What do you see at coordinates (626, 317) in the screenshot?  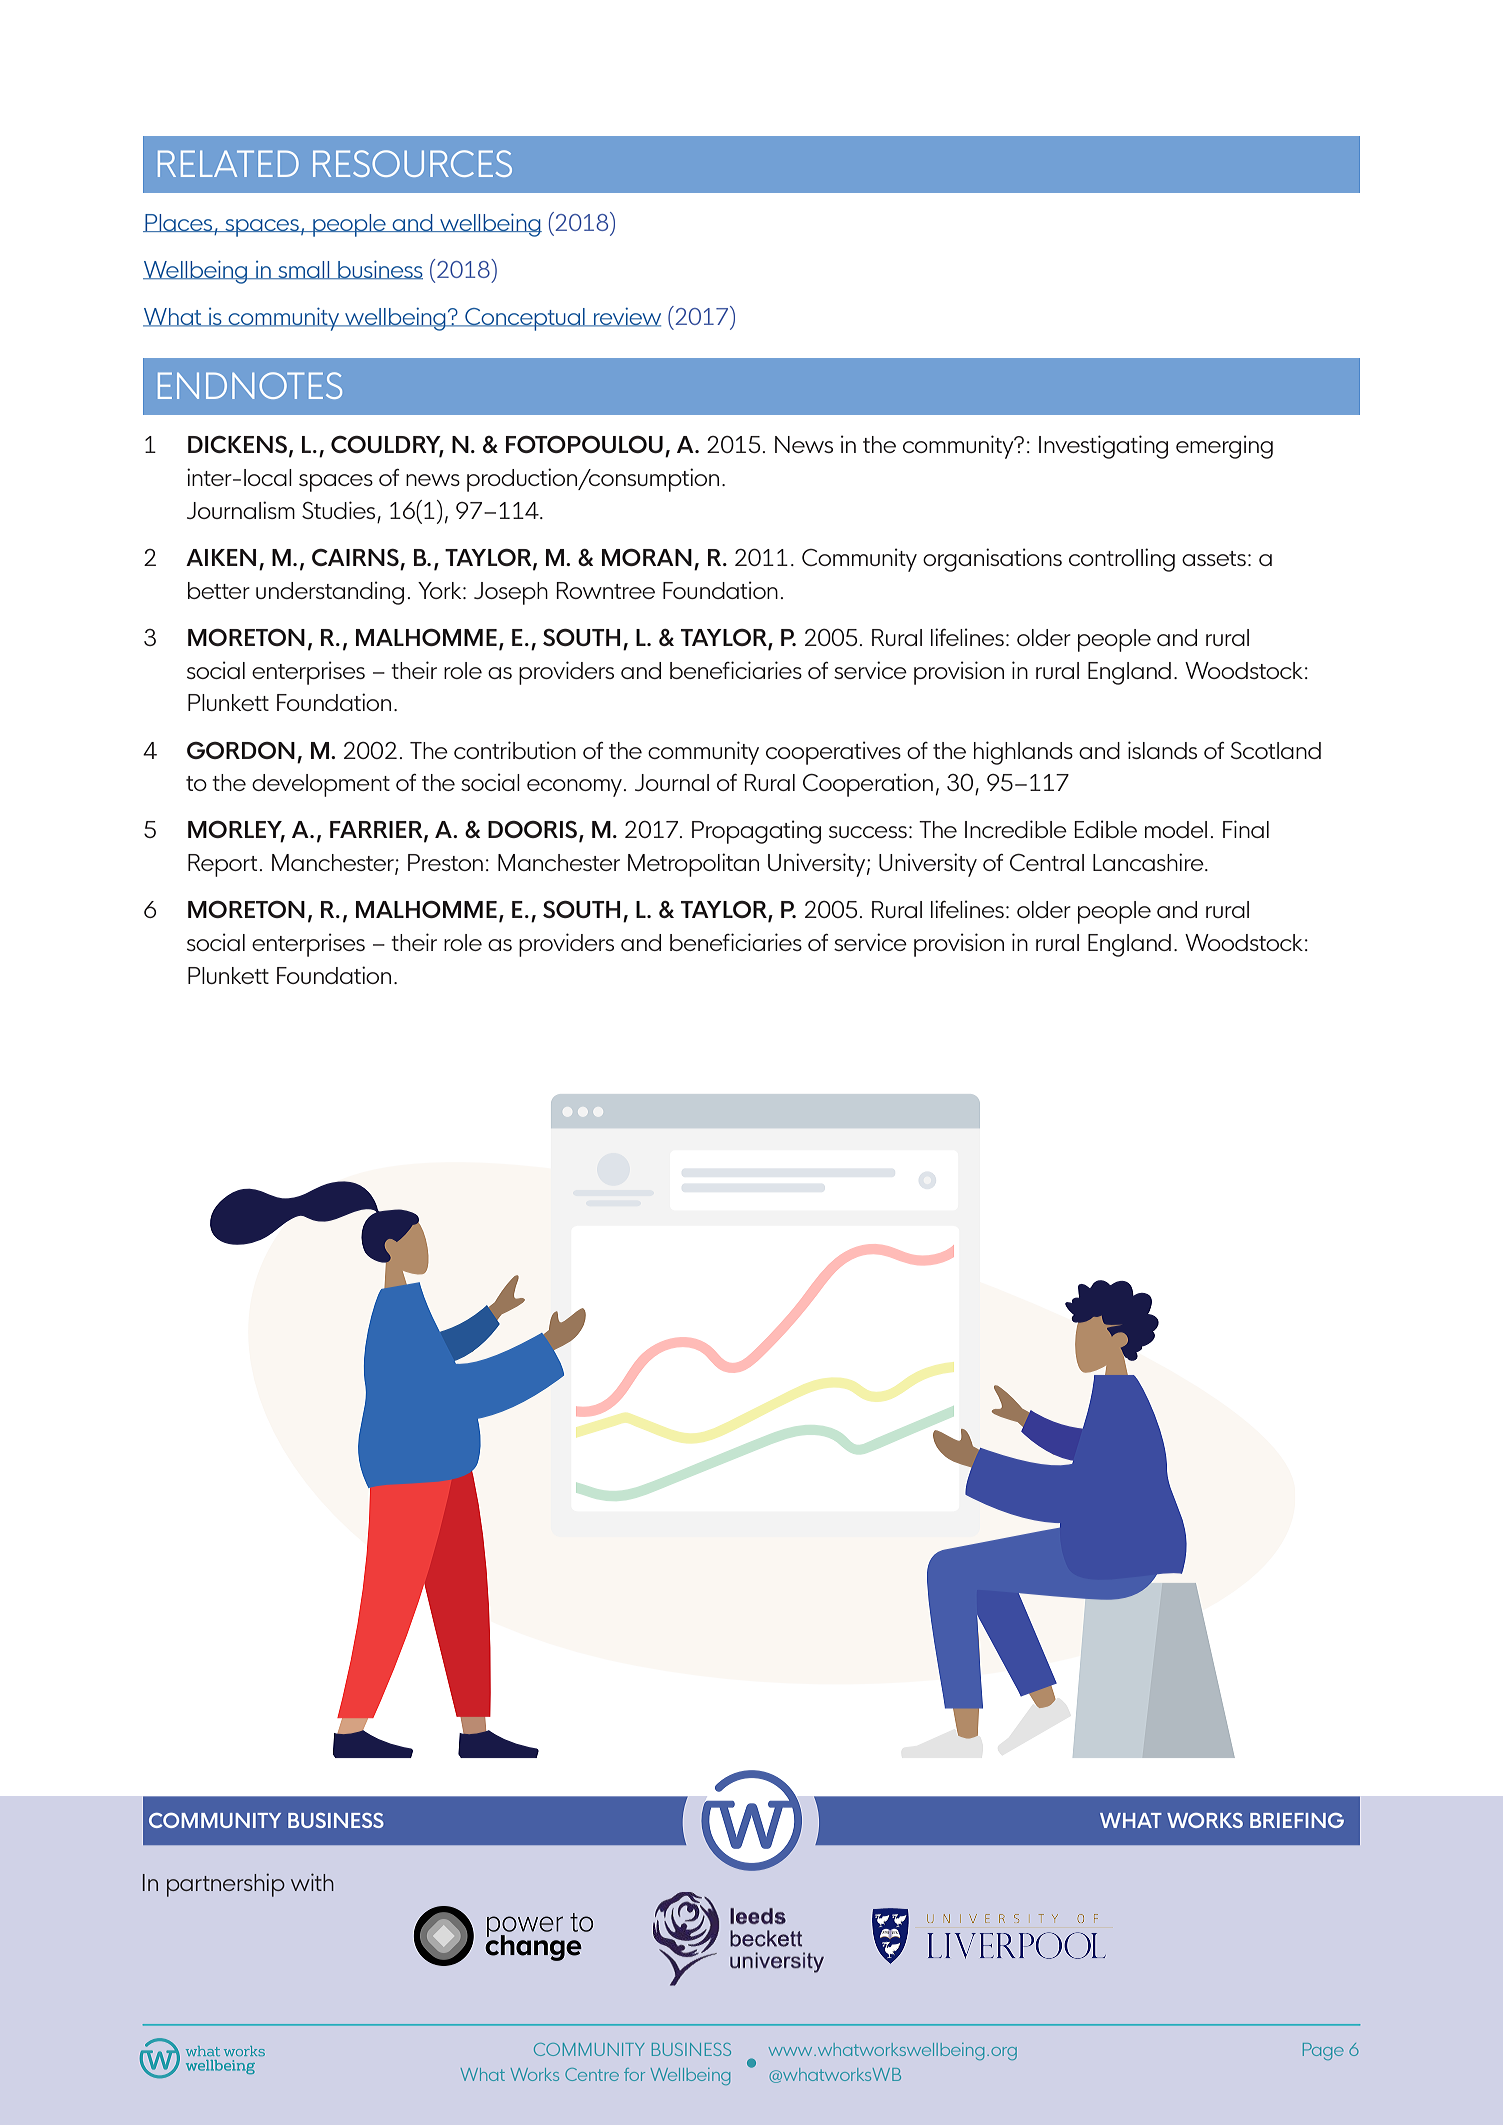 I see `review` at bounding box center [626, 317].
